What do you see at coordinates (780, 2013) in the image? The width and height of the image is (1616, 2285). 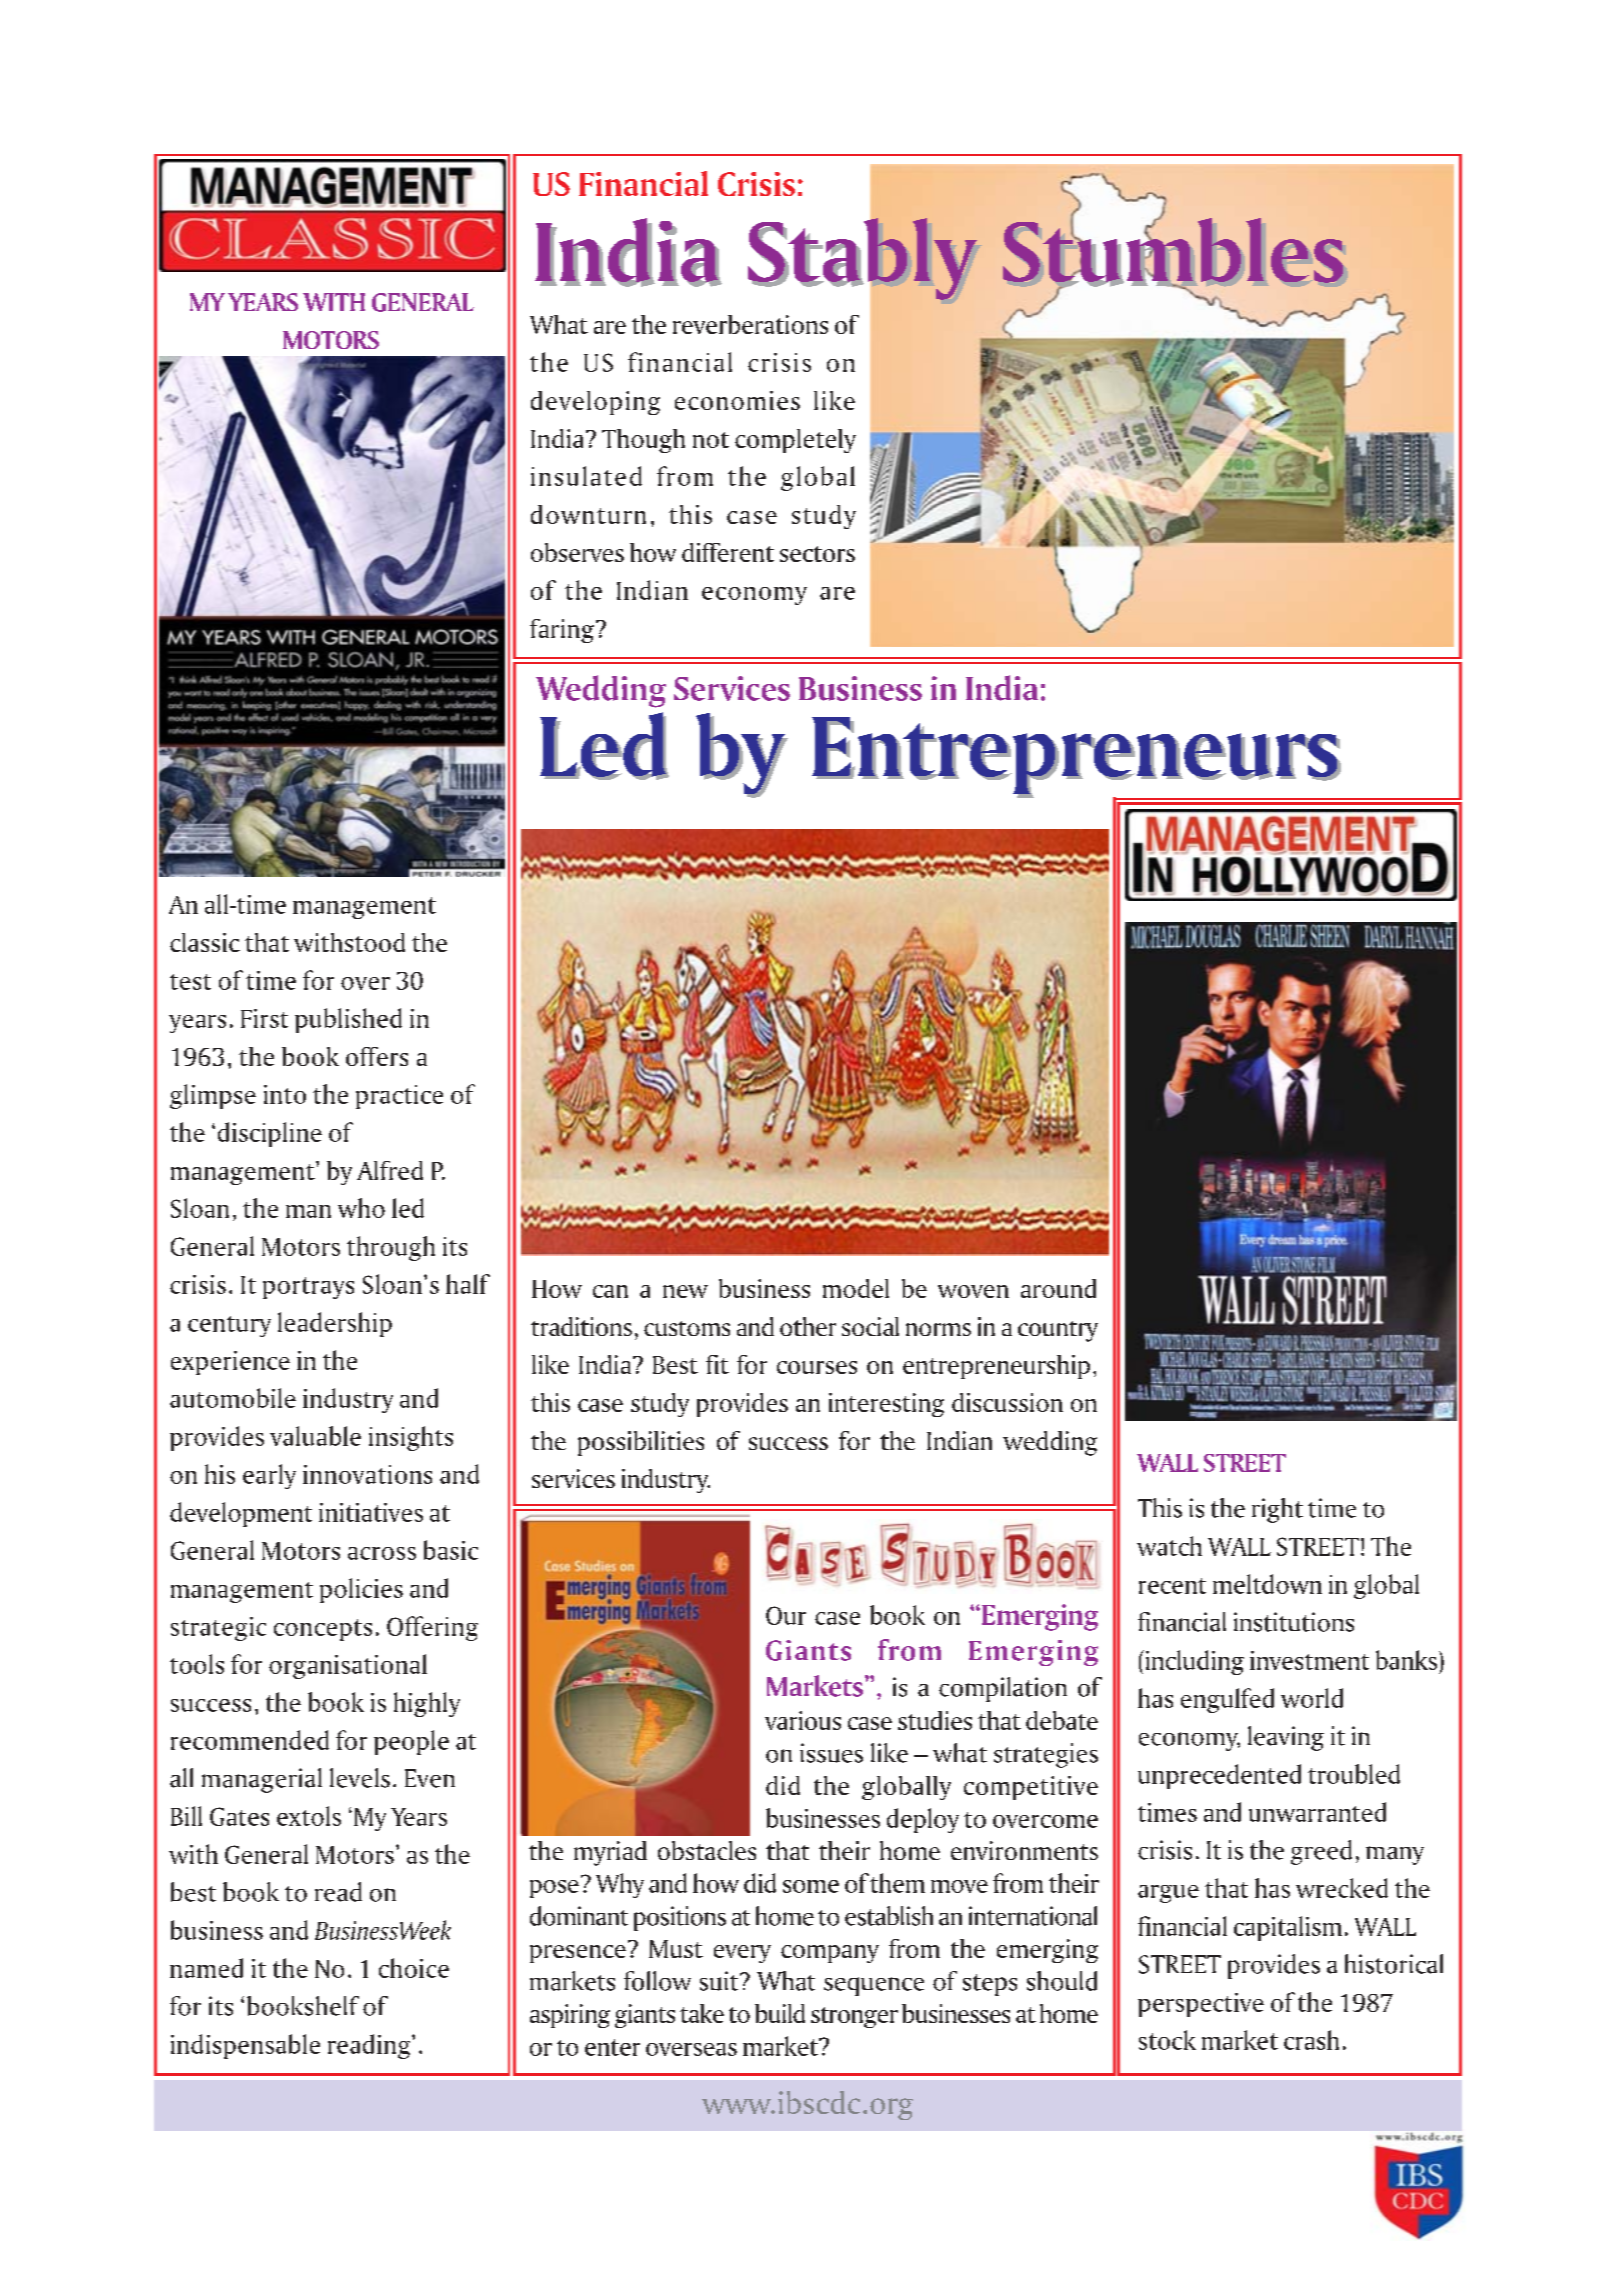 I see `build` at bounding box center [780, 2013].
